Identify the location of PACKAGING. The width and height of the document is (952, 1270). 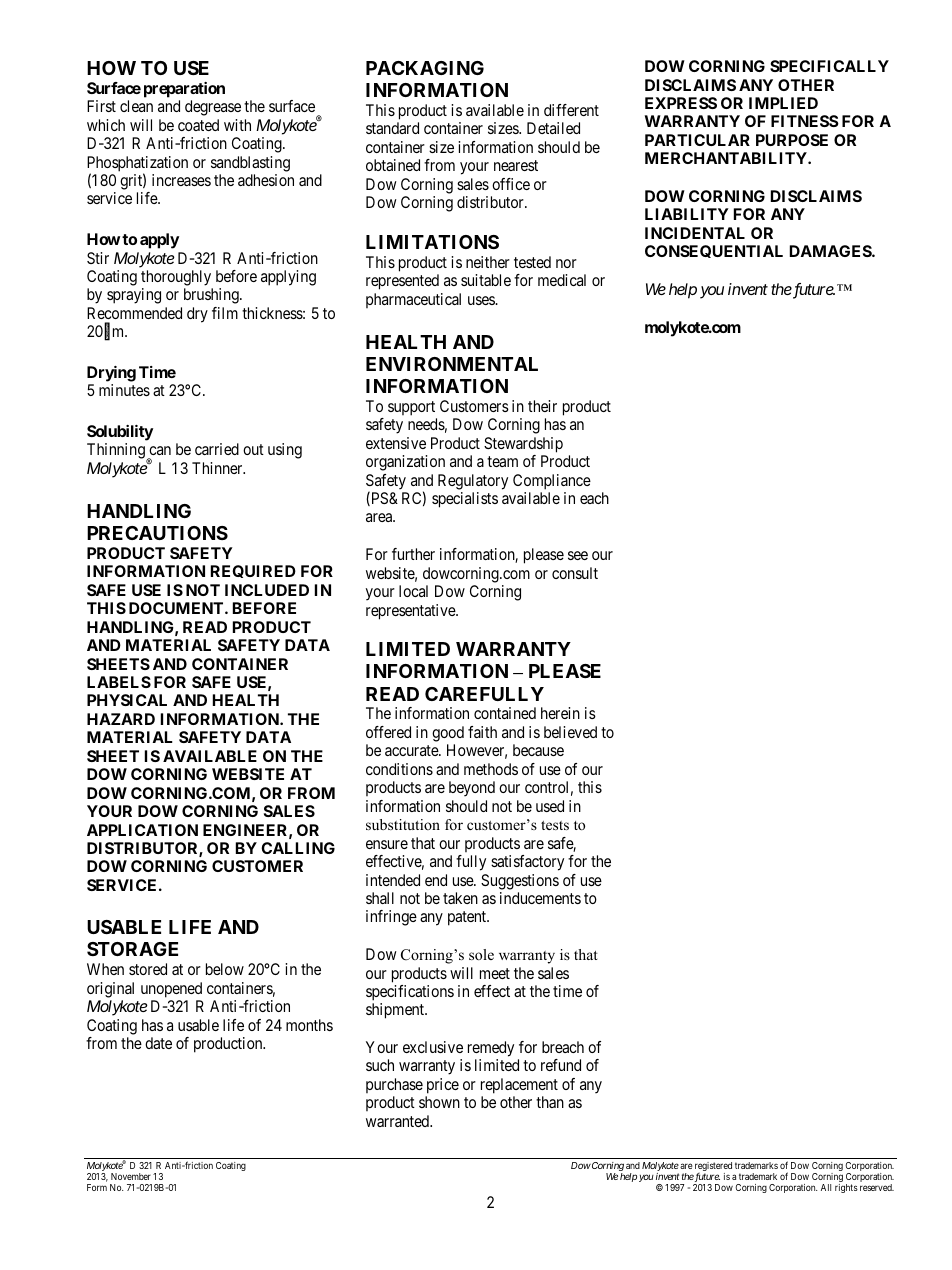
(425, 68).
